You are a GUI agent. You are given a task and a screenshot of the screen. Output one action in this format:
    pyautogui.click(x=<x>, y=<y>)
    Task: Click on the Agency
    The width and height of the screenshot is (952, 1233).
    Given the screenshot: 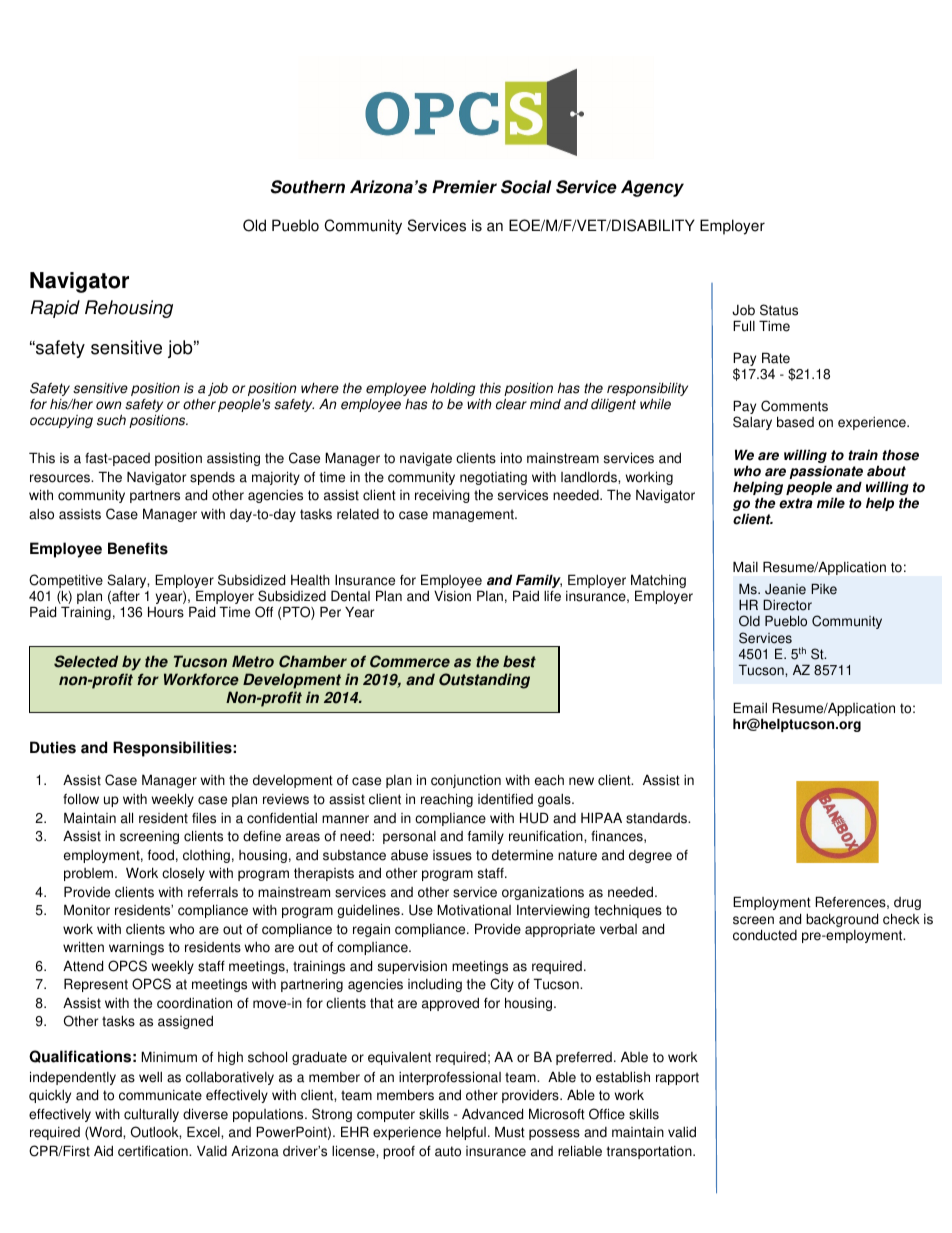 What is the action you would take?
    pyautogui.click(x=652, y=188)
